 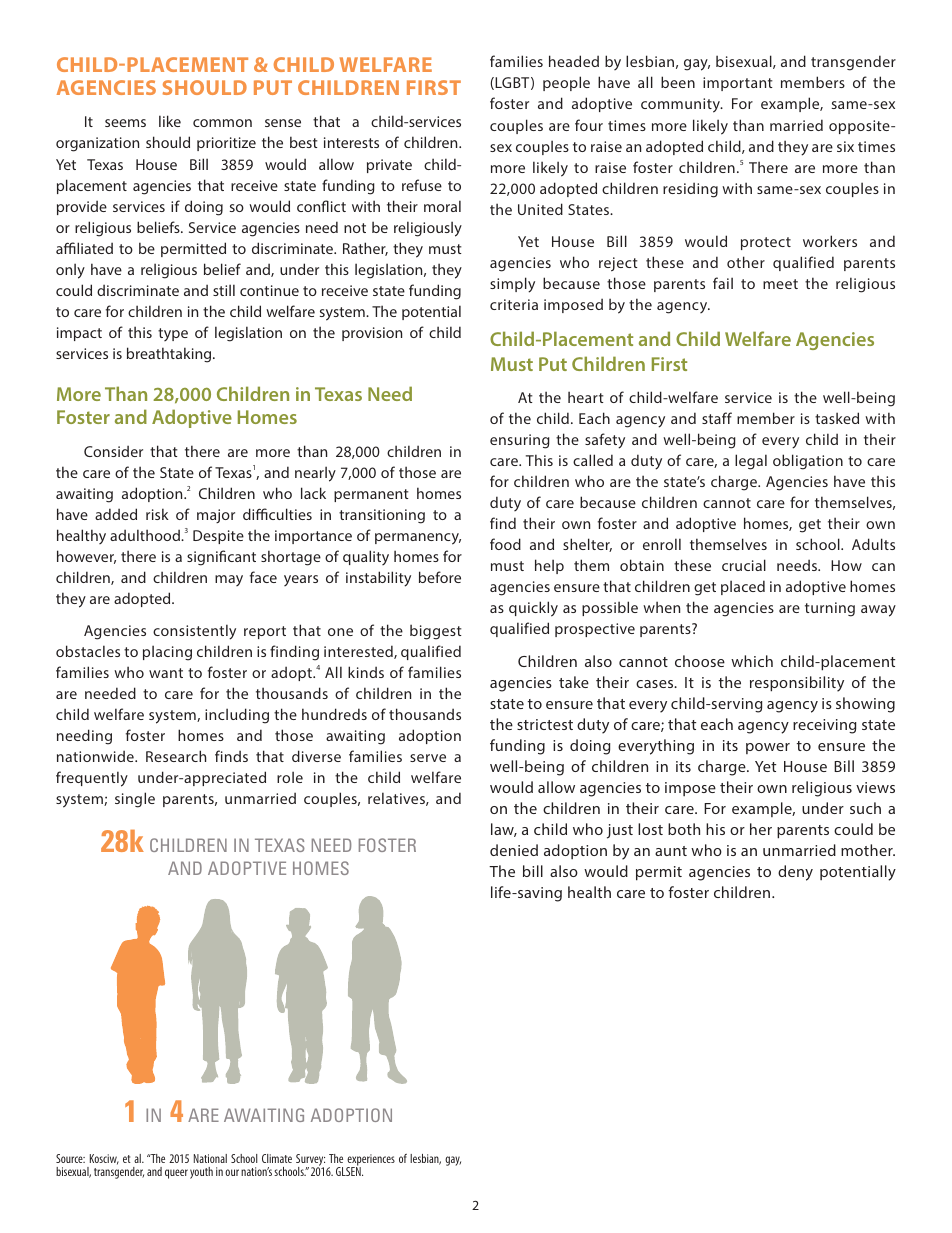 I want to click on queer, so click(x=176, y=1174).
